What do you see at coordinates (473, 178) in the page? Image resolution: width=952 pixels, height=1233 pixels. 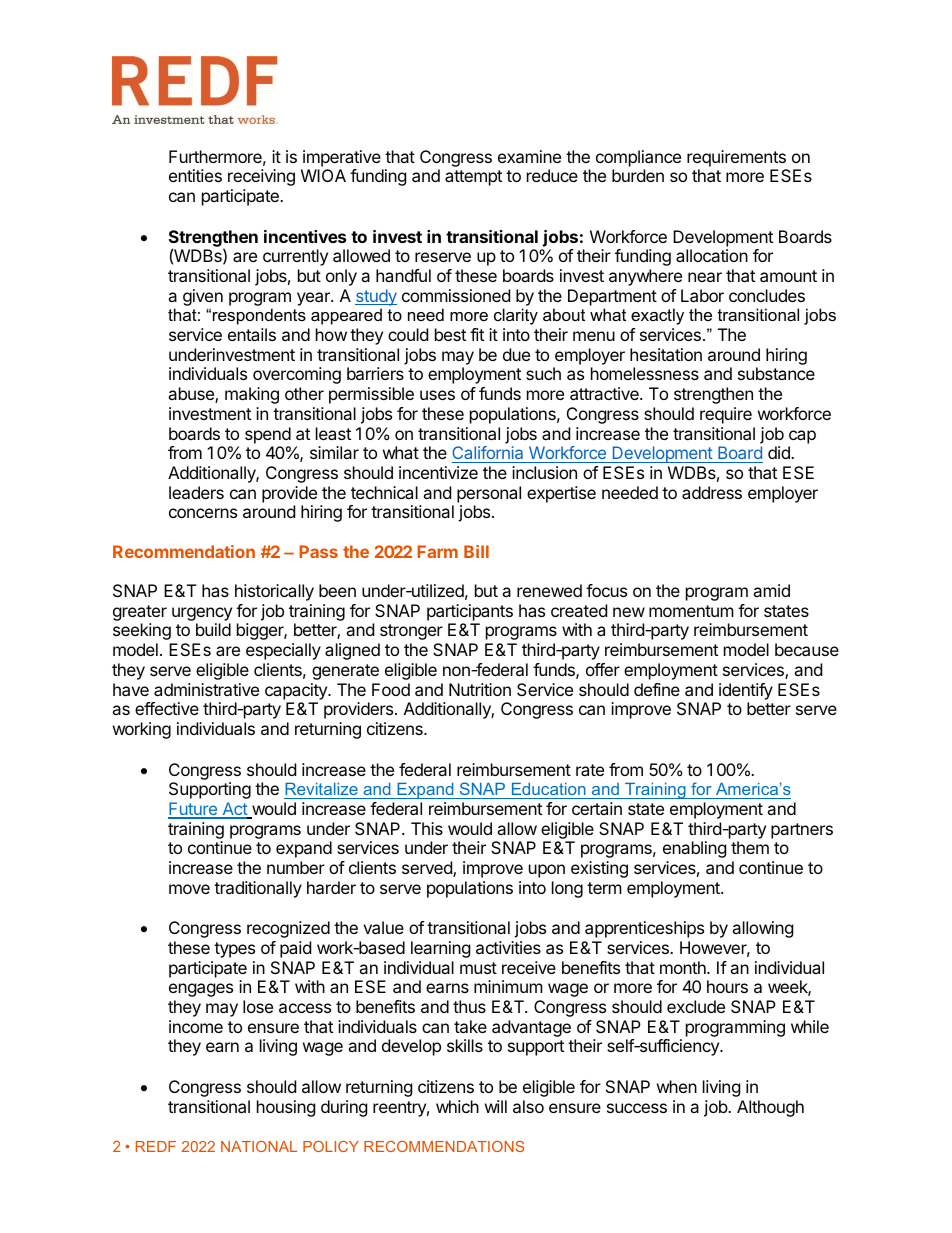 I see `attempt` at bounding box center [473, 178].
